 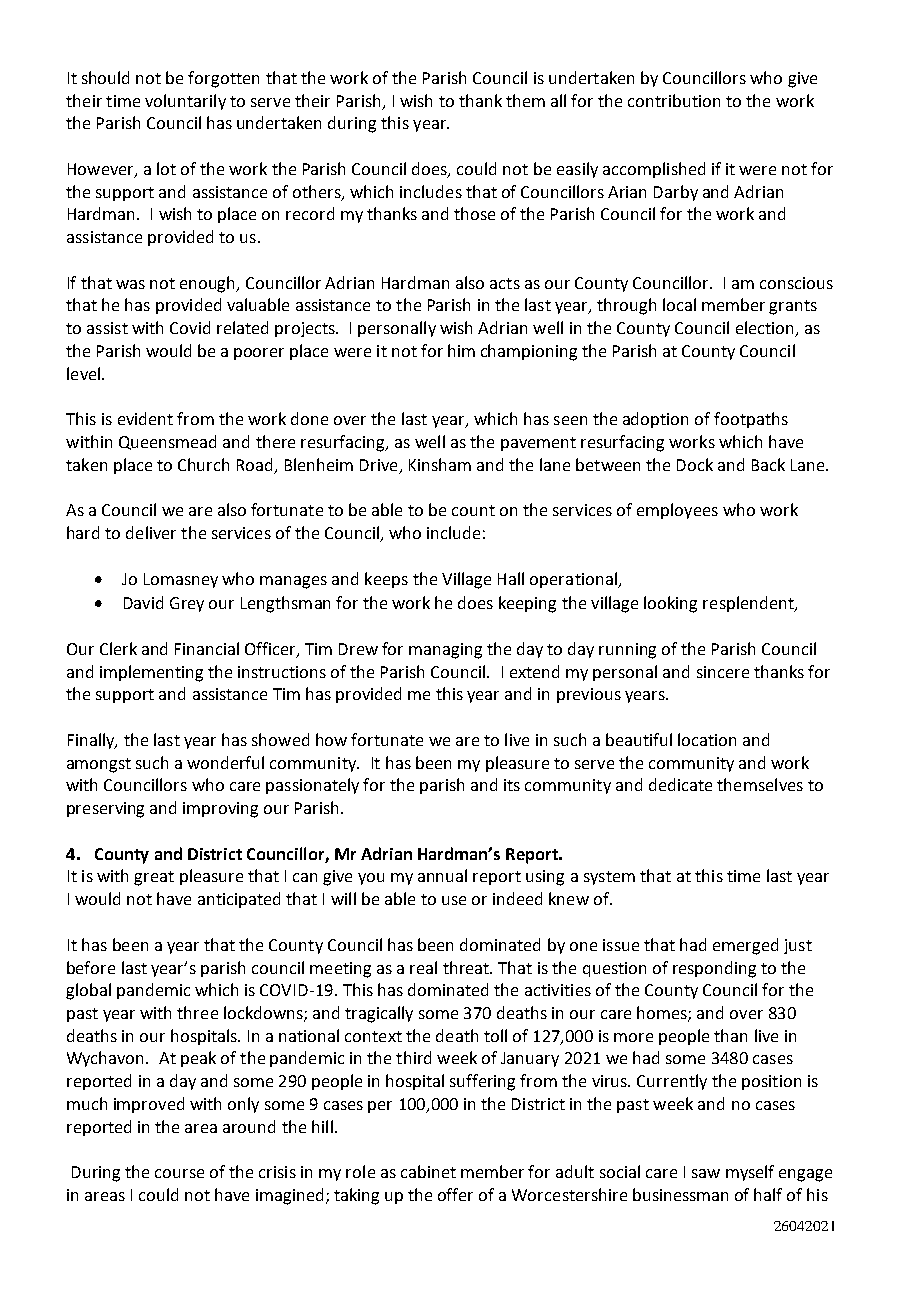 I want to click on saw, so click(x=706, y=1173).
